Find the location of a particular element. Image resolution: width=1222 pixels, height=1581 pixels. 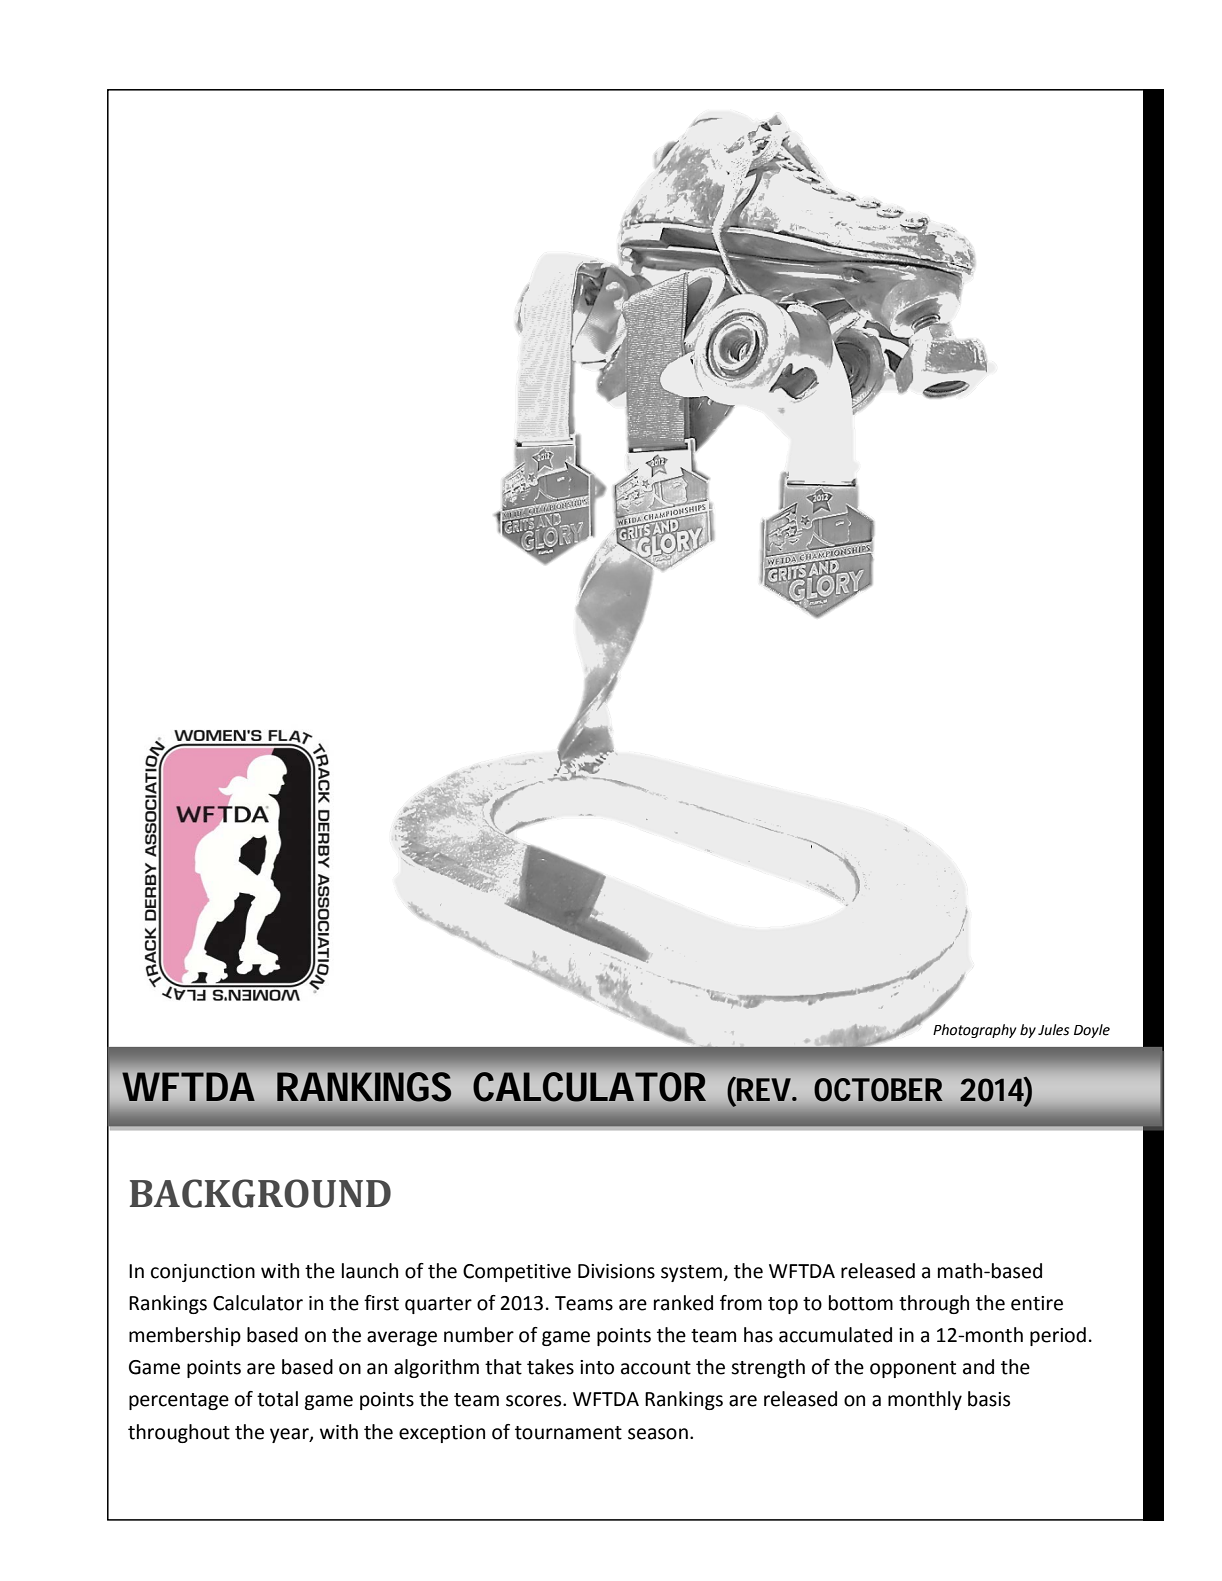

BACKGROUND is located at coordinates (260, 1193).
